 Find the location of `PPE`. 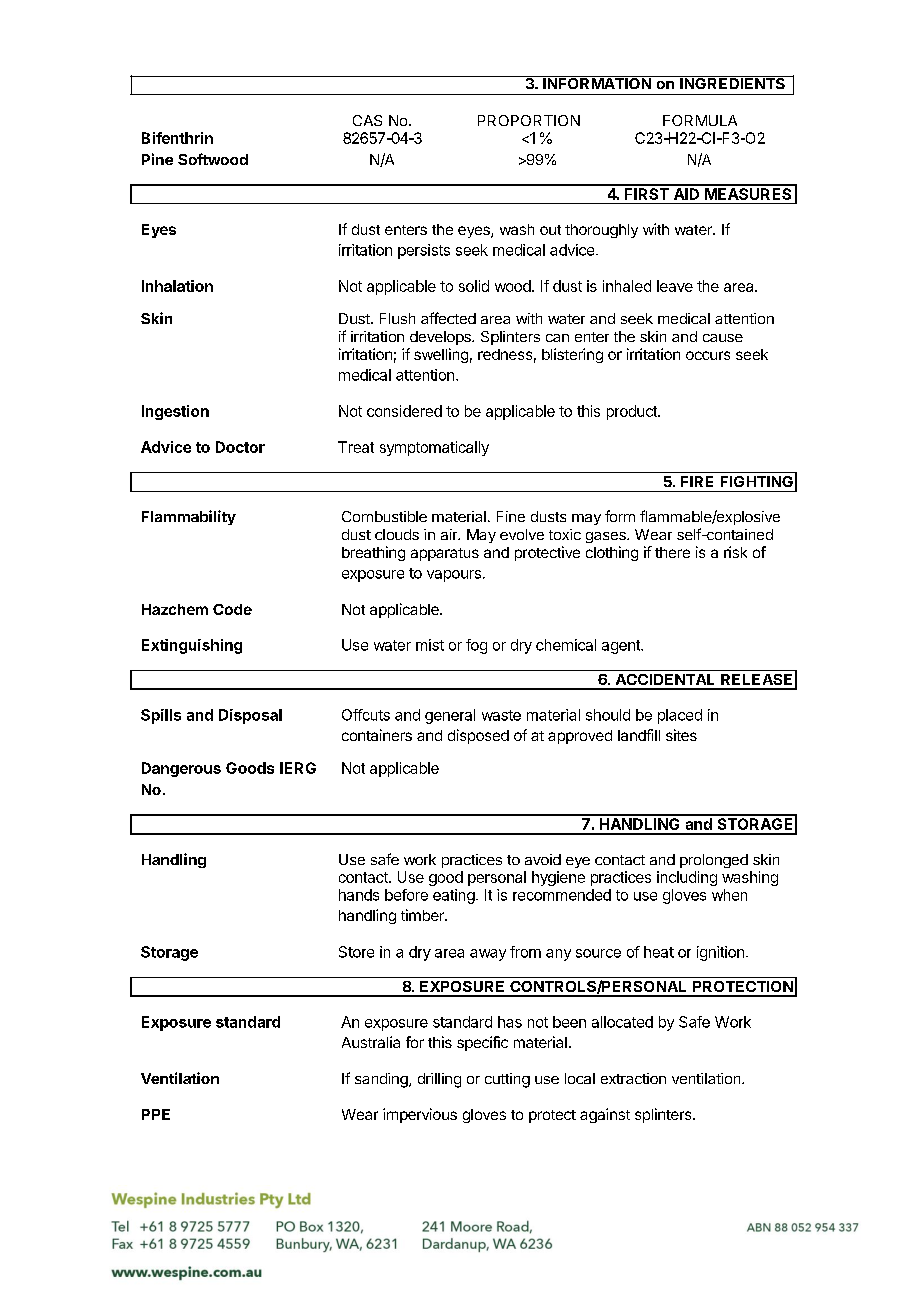

PPE is located at coordinates (156, 1114).
